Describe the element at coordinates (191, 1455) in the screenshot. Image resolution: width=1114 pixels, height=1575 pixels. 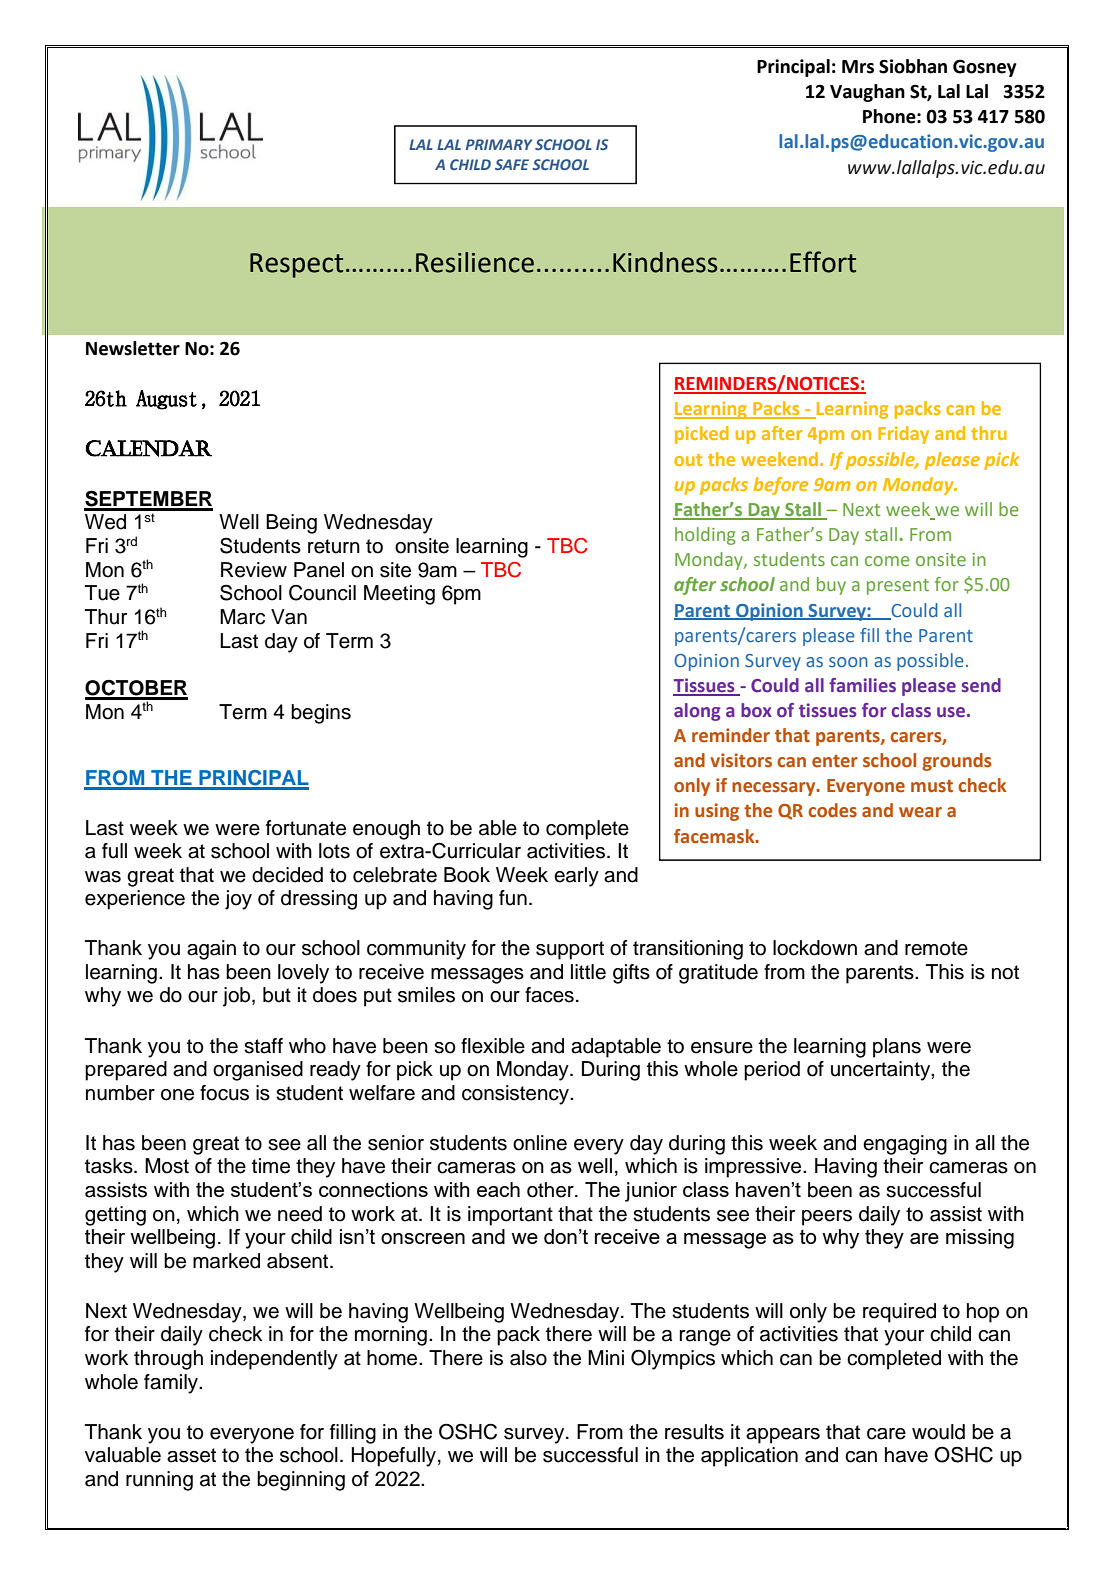
I see `asset` at that location.
